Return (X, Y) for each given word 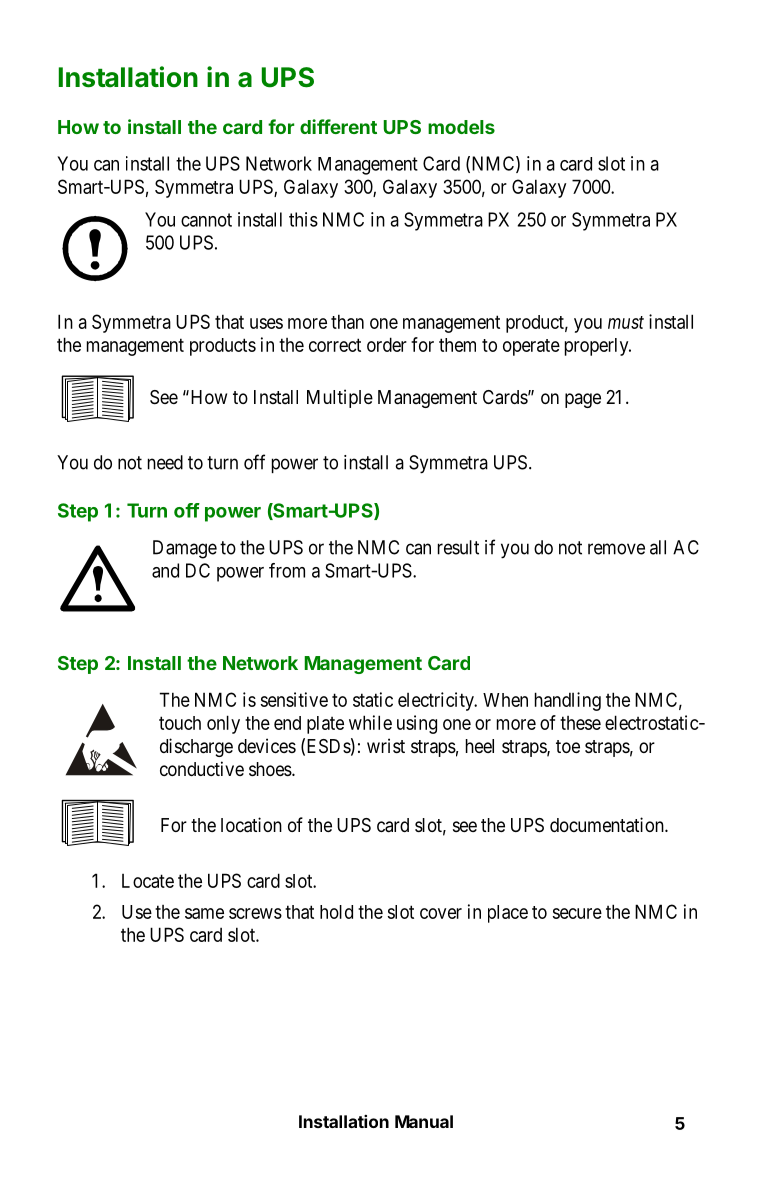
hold (336, 912)
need (165, 462)
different (338, 126)
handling (568, 701)
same (204, 913)
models (461, 127)
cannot (206, 220)
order (387, 344)
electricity (437, 701)
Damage (185, 549)
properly (598, 347)
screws (255, 913)
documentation (608, 825)
